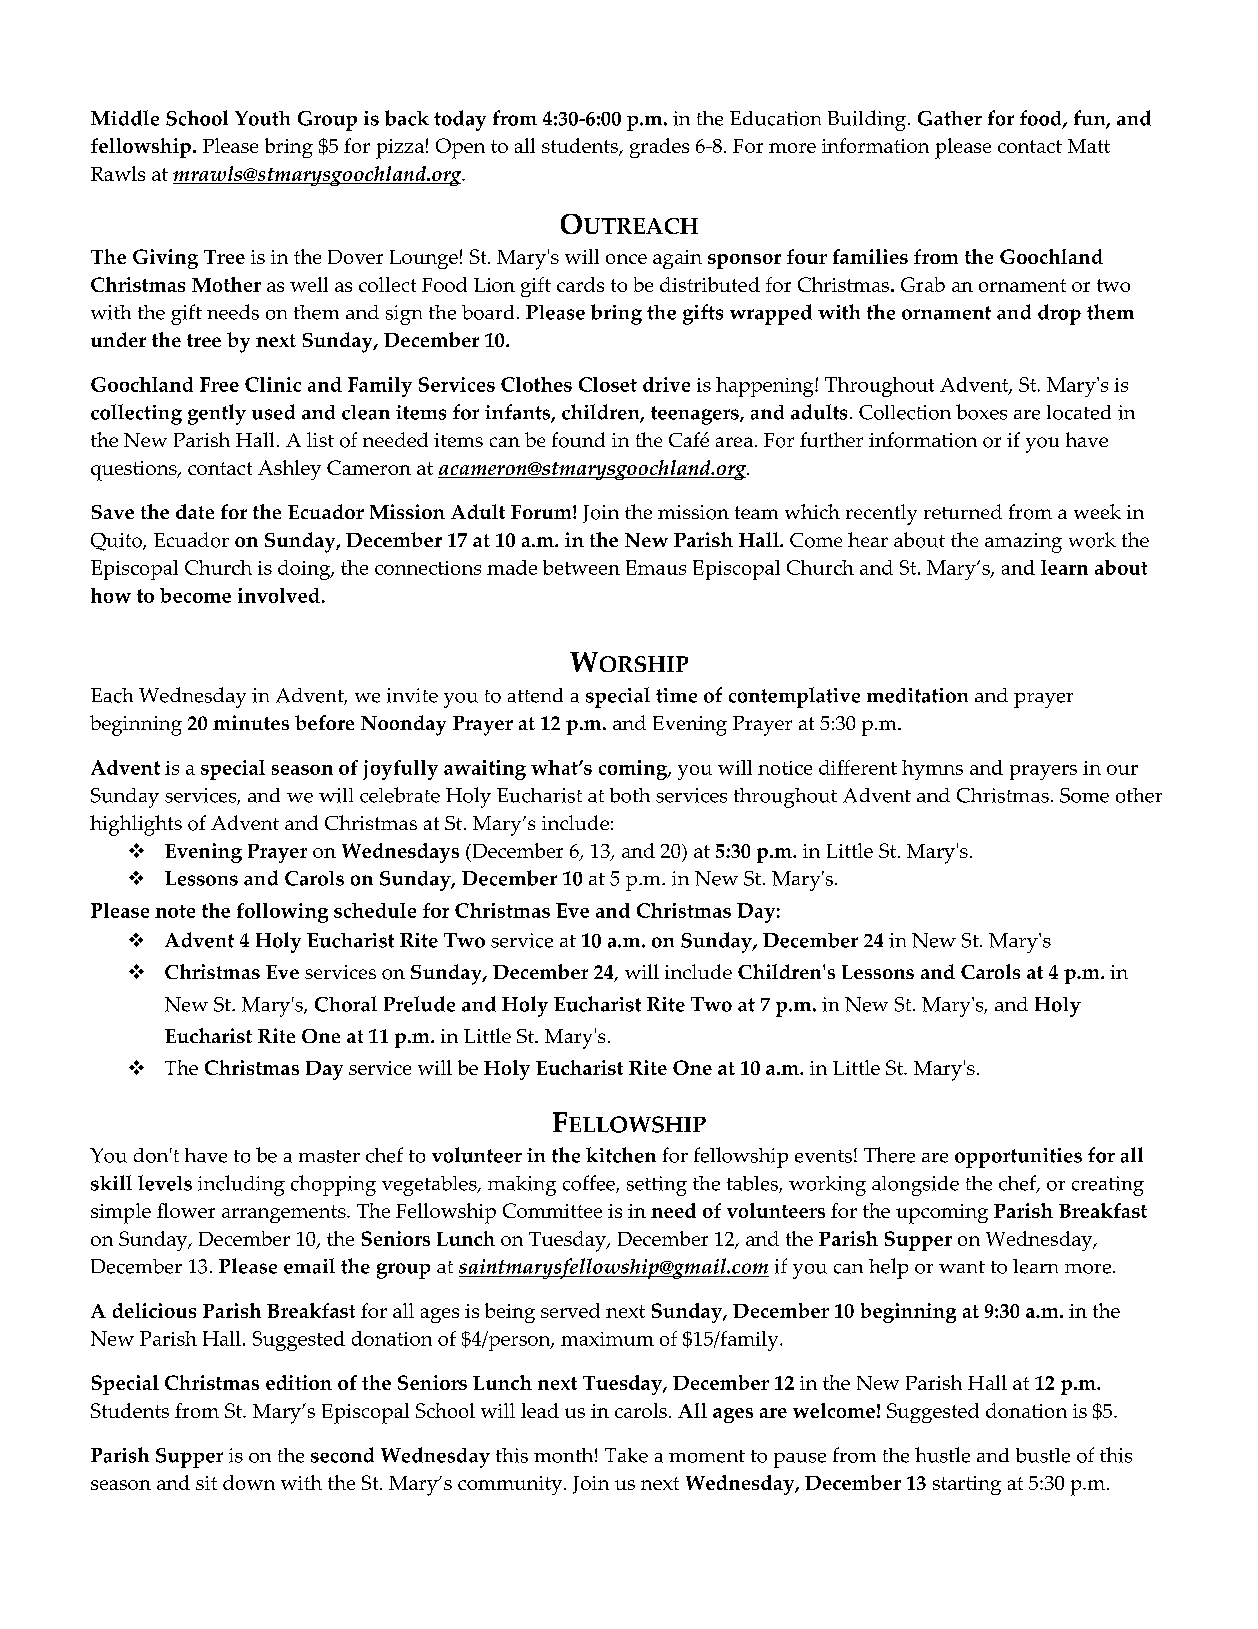  What do you see at coordinates (626, 1455) in the screenshot?
I see `Take` at bounding box center [626, 1455].
